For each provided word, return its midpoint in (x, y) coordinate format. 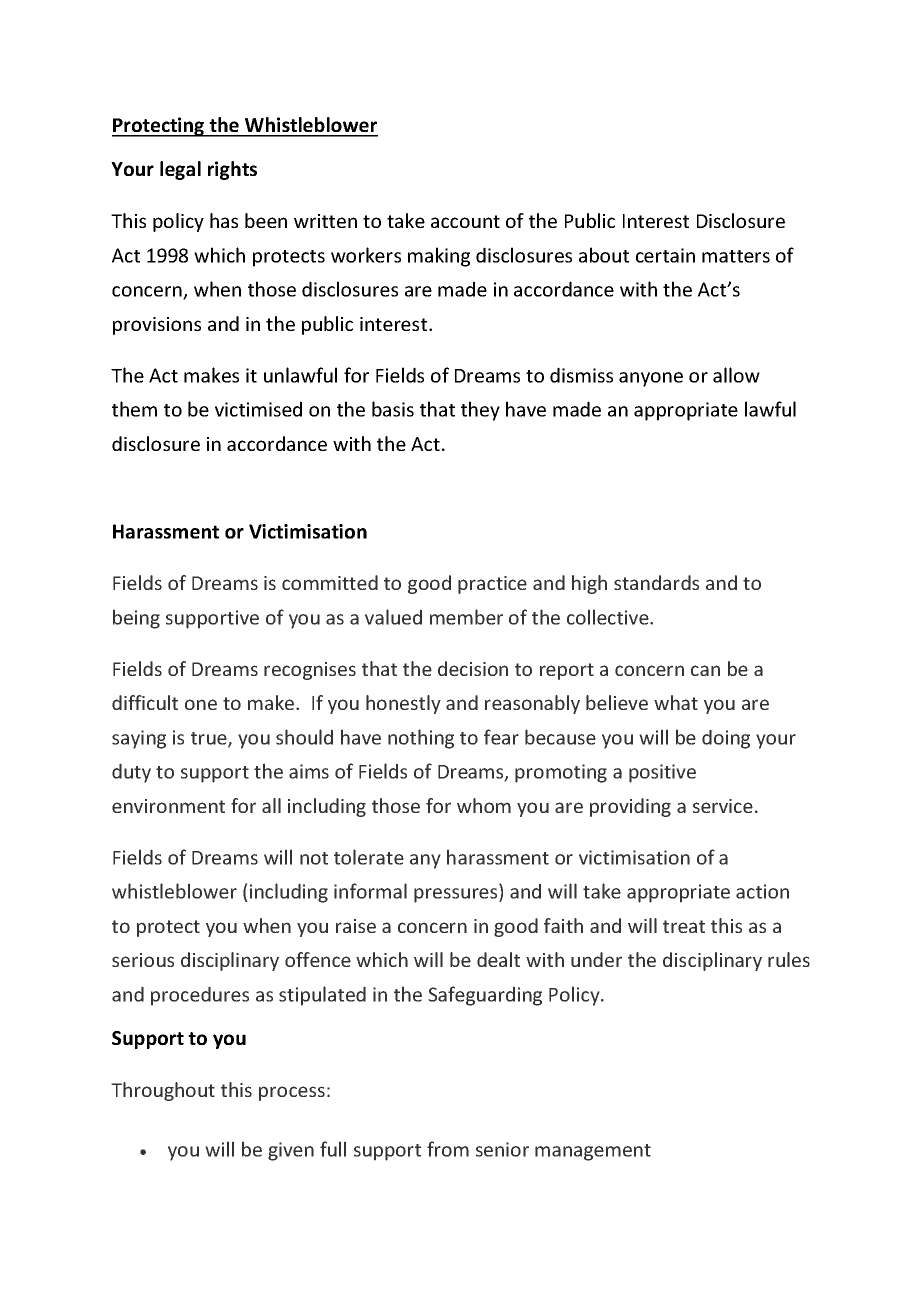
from (448, 1149)
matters (736, 256)
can (705, 670)
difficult (145, 702)
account (465, 221)
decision (473, 668)
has (224, 220)
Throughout (163, 1091)
